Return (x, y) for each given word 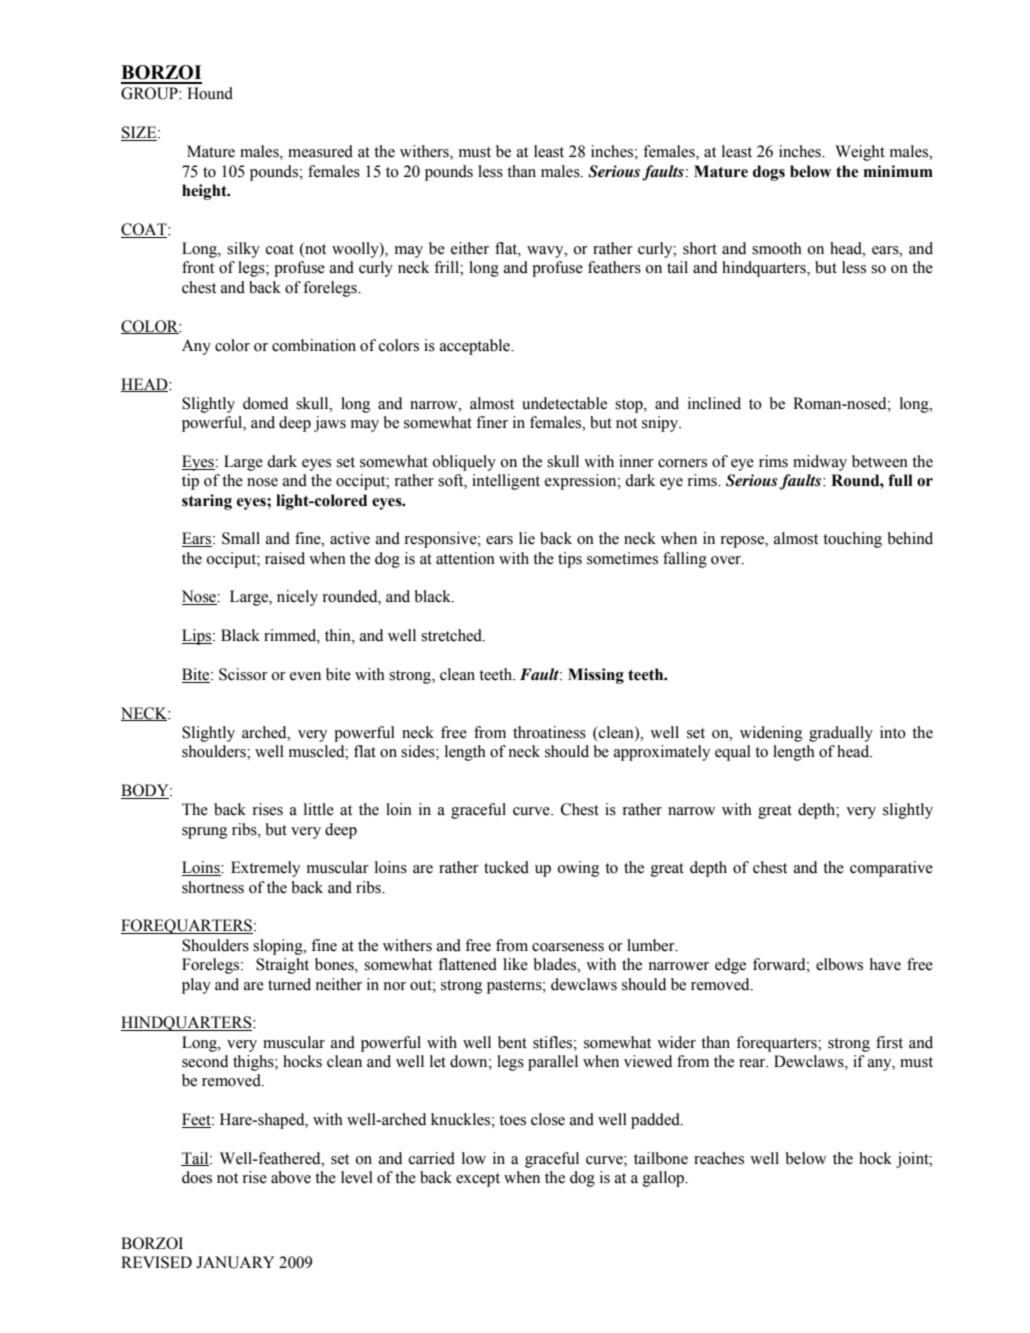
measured (320, 151)
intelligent (506, 482)
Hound (210, 93)
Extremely (265, 869)
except (478, 1180)
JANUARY (235, 1262)
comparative (891, 869)
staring (207, 502)
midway (820, 463)
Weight (860, 153)
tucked (506, 867)
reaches (719, 1158)
